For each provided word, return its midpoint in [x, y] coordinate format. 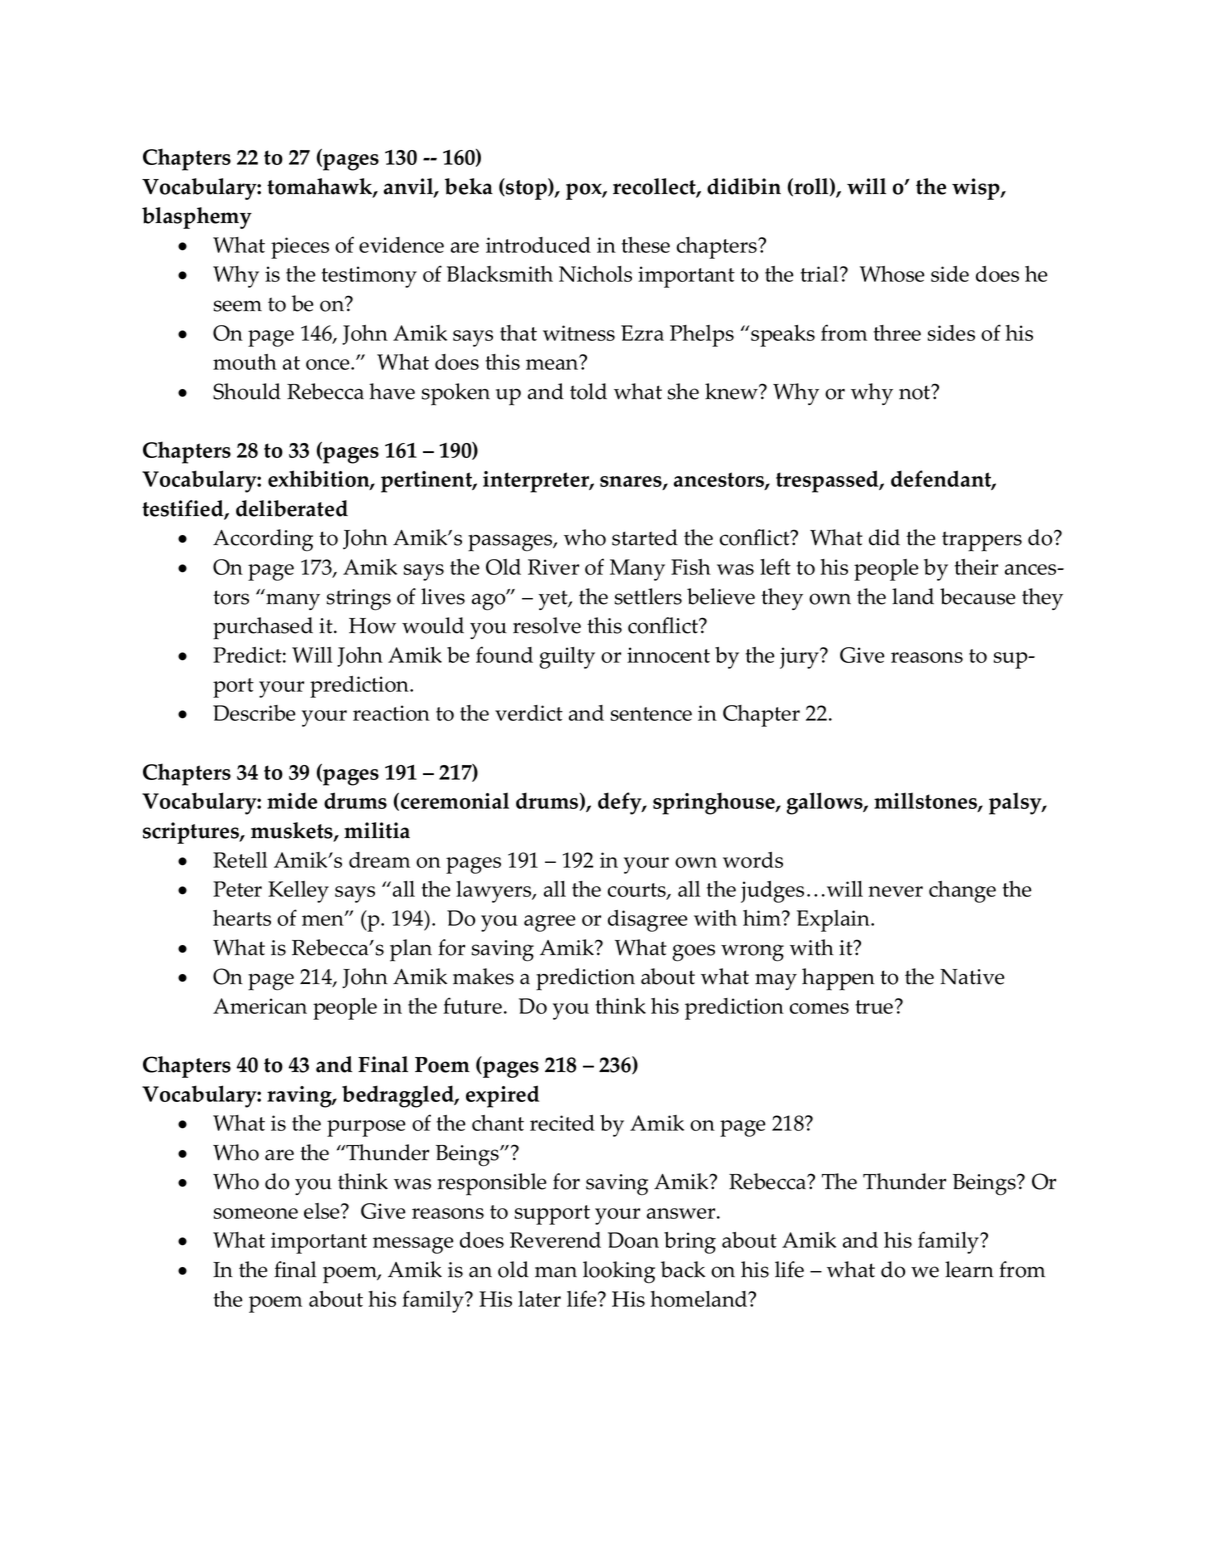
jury [801, 658]
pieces [300, 248]
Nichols [595, 274]
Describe [254, 713]
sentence [651, 714]
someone [256, 1213]
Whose [892, 274]
